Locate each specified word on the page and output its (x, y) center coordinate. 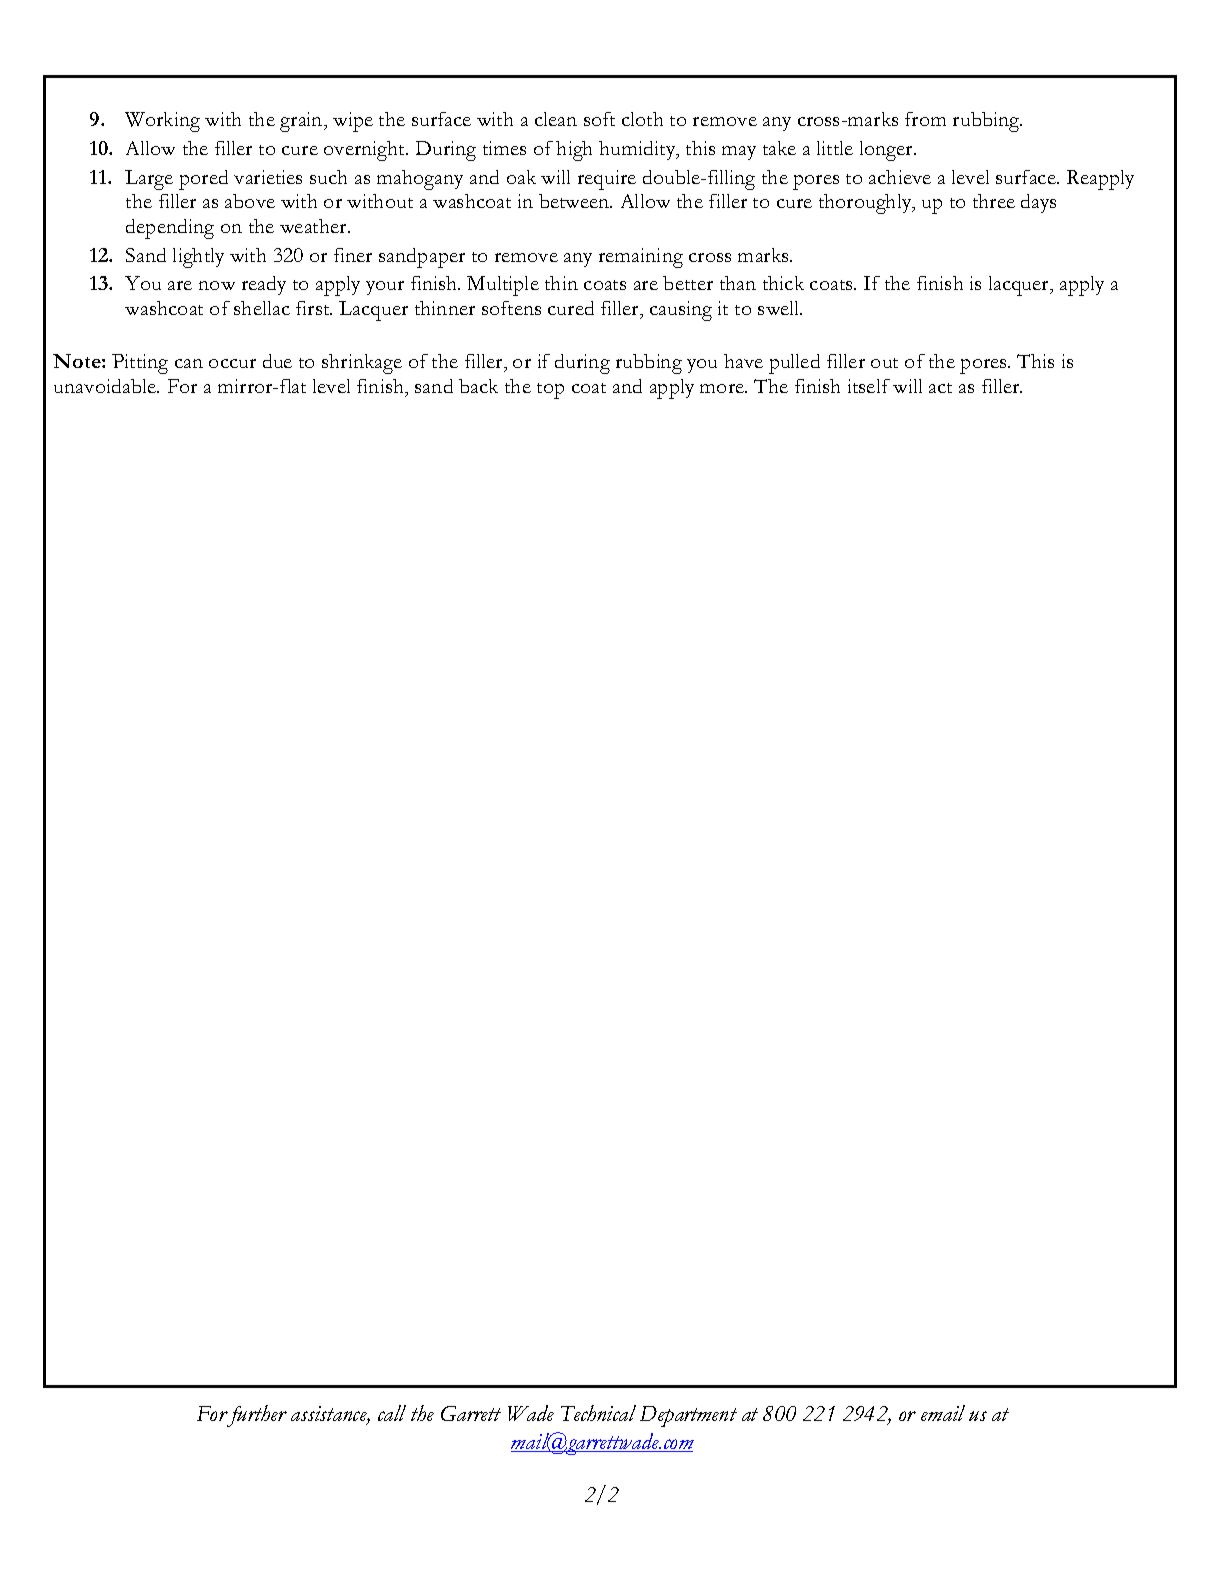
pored (203, 180)
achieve (900, 177)
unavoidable (106, 386)
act (940, 388)
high (574, 151)
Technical (598, 1413)
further (256, 1416)
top (550, 391)
